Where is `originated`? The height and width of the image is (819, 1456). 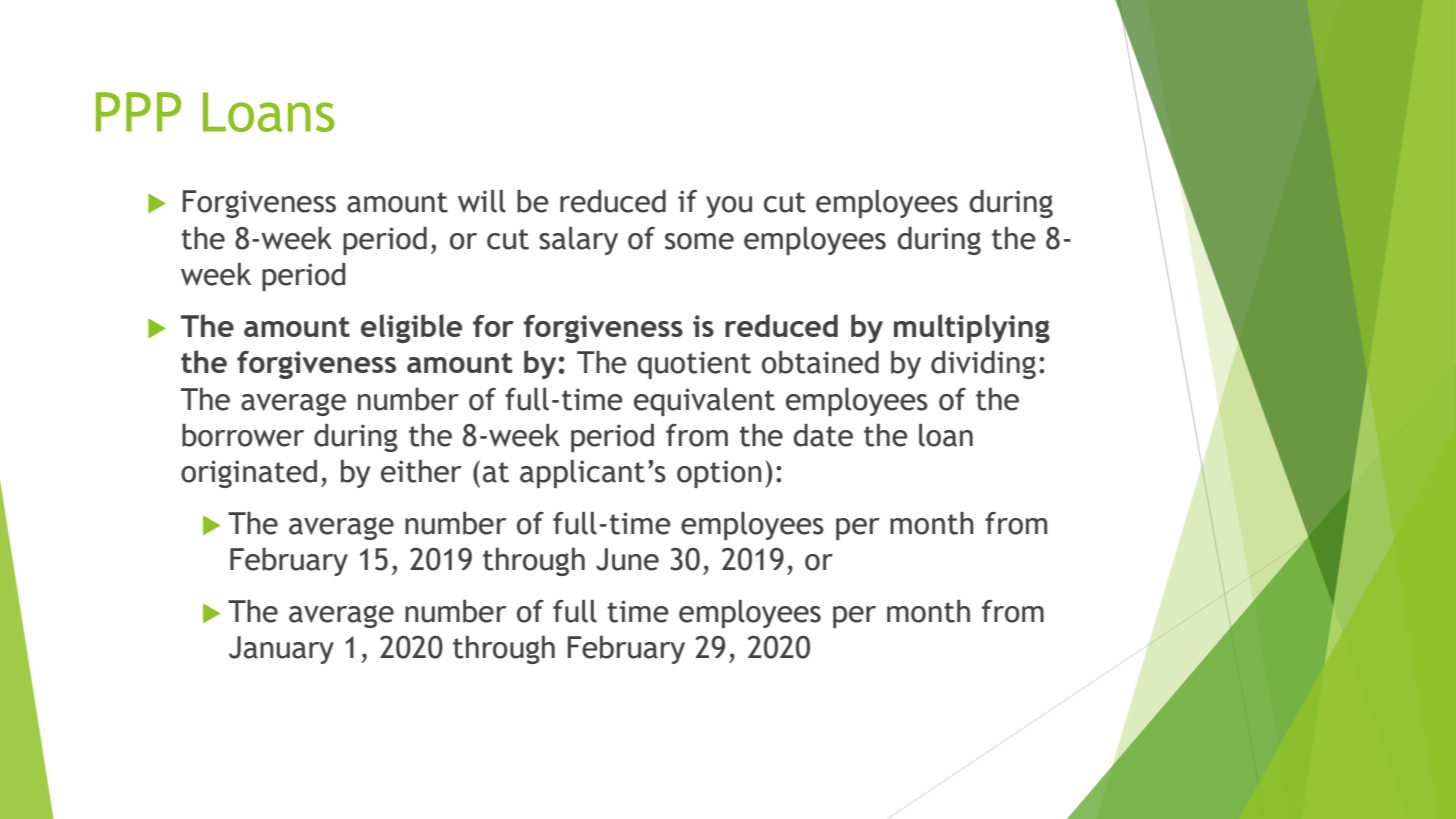 originated is located at coordinates (249, 474).
